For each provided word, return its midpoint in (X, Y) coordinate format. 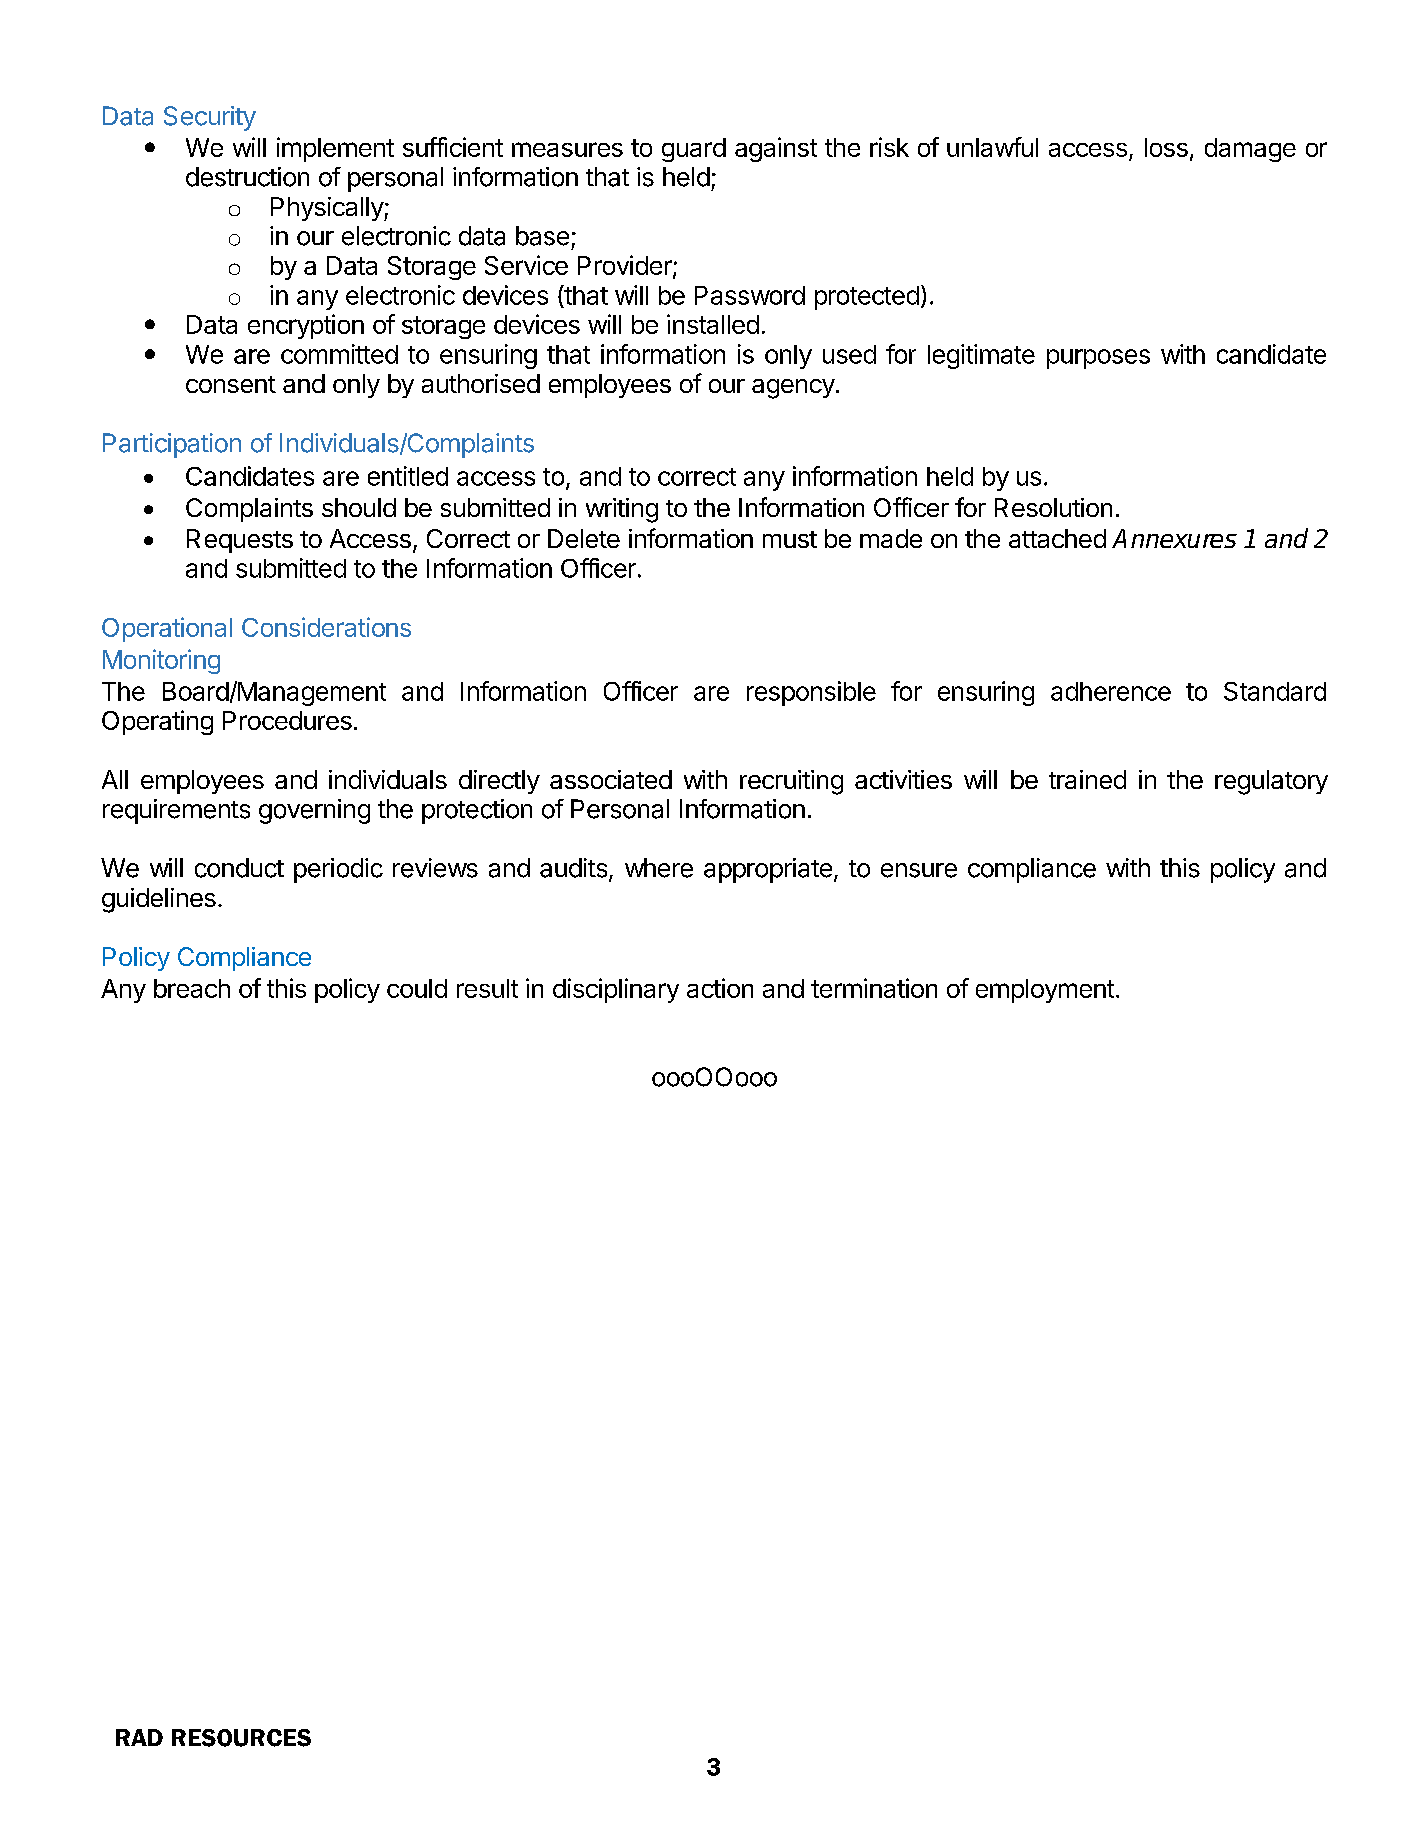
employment (1045, 991)
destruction (247, 177)
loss (1166, 147)
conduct (239, 868)
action (720, 988)
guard (694, 150)
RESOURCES (241, 1738)
